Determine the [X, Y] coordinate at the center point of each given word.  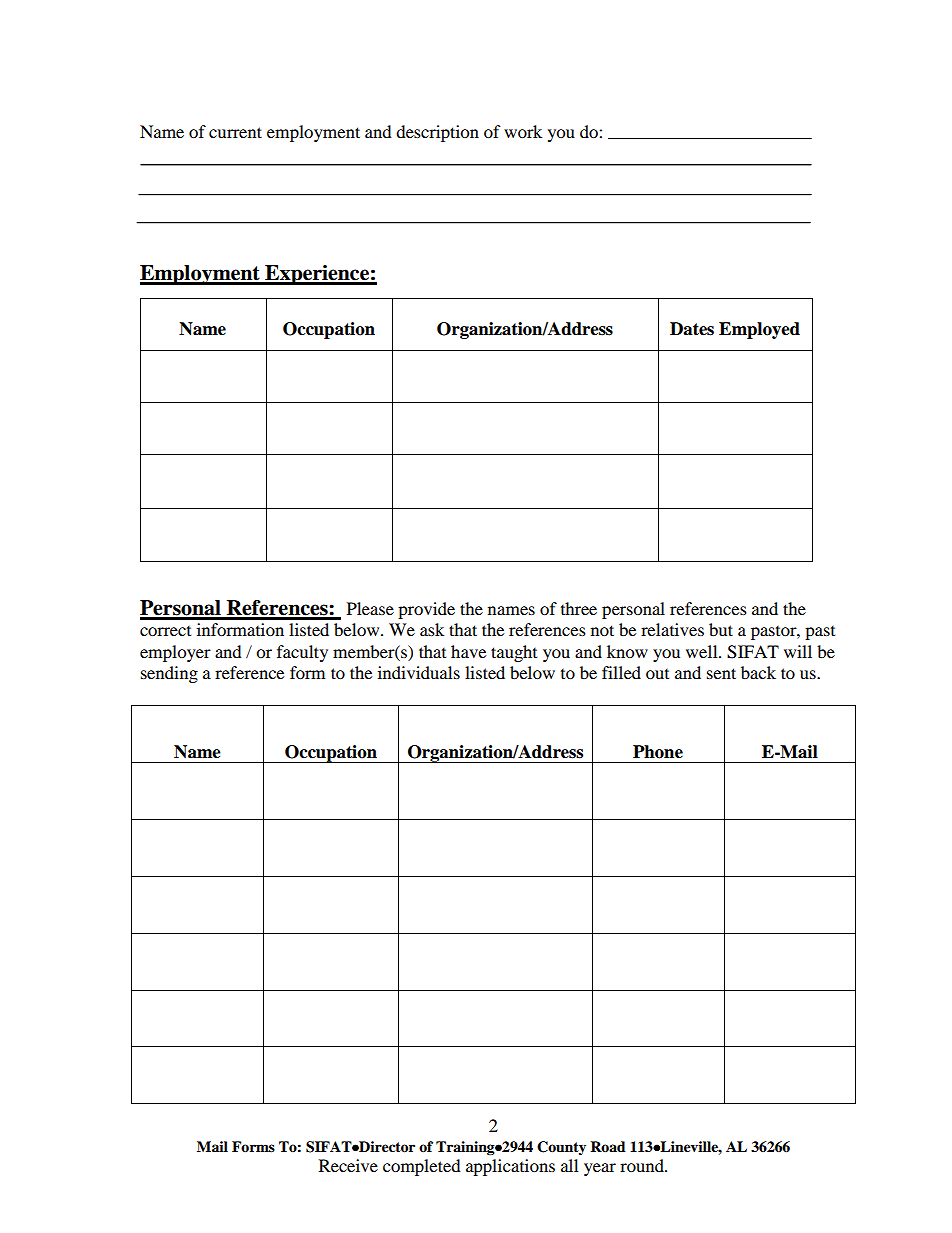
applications [510, 1167]
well [703, 651]
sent [721, 673]
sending [169, 674]
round [643, 1165]
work [523, 131]
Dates [692, 329]
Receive [348, 1165]
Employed [759, 330]
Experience [317, 275]
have [468, 651]
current [235, 132]
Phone [658, 752]
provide [426, 610]
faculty [302, 653]
